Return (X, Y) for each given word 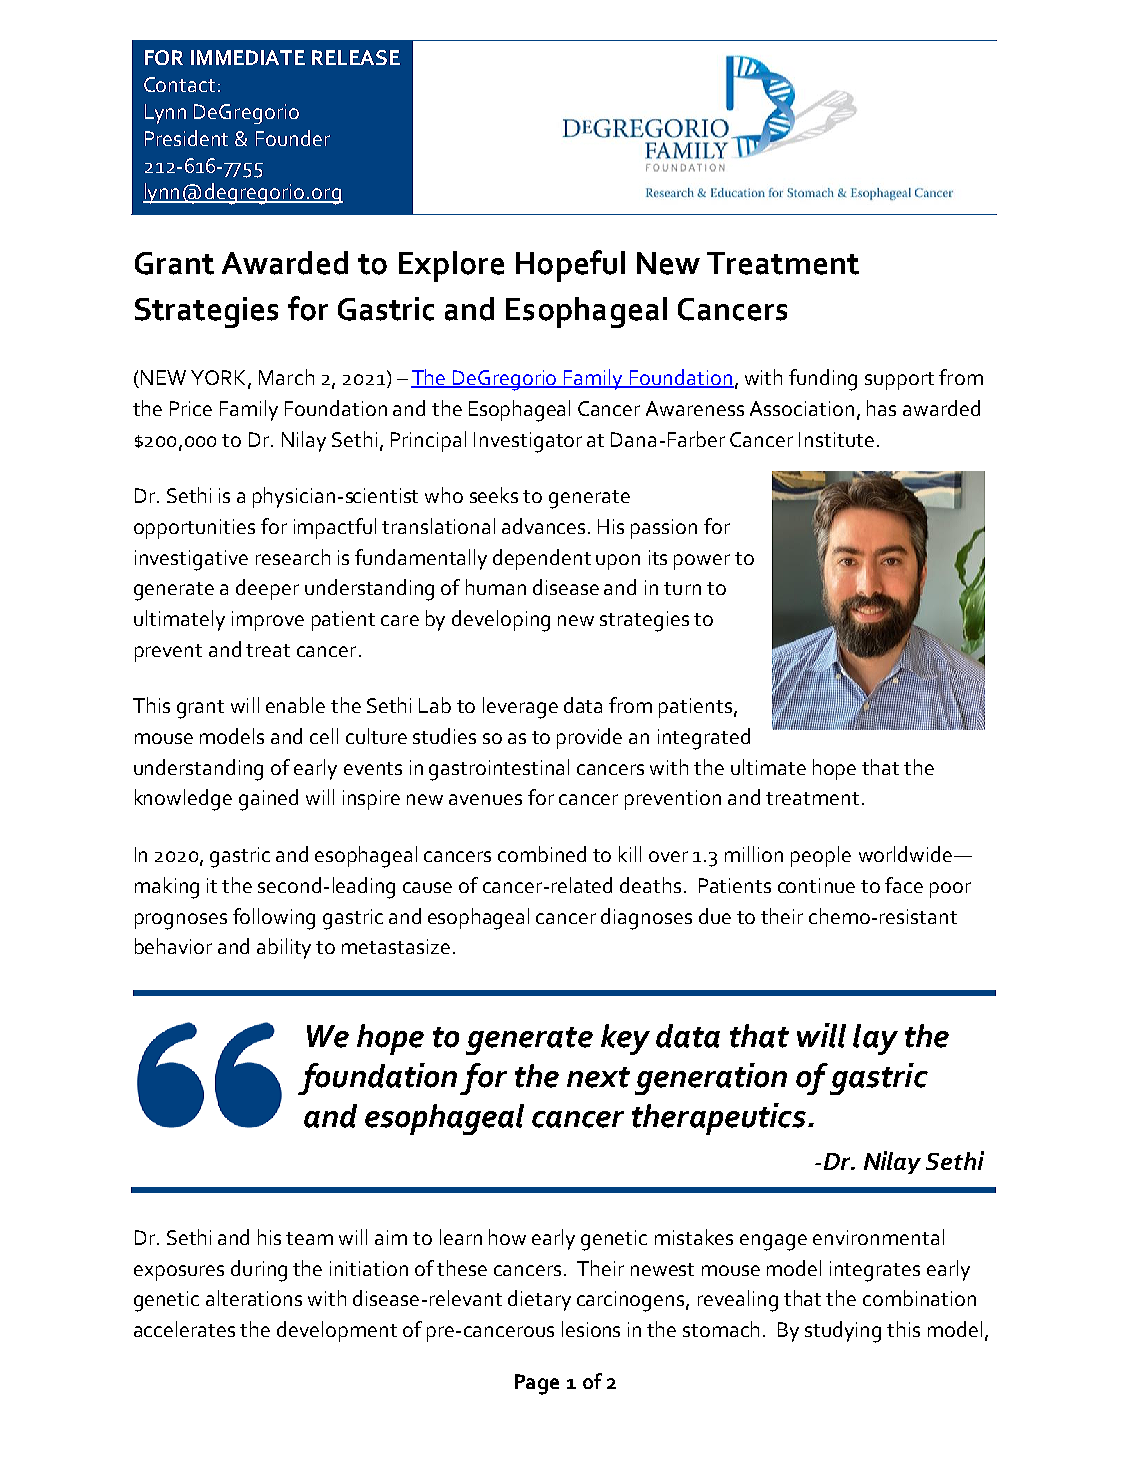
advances (545, 526)
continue (816, 885)
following (274, 919)
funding (823, 380)
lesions (591, 1329)
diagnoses (646, 919)
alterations (254, 1298)
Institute (836, 439)
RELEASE (356, 57)
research (293, 557)
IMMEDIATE (248, 57)
